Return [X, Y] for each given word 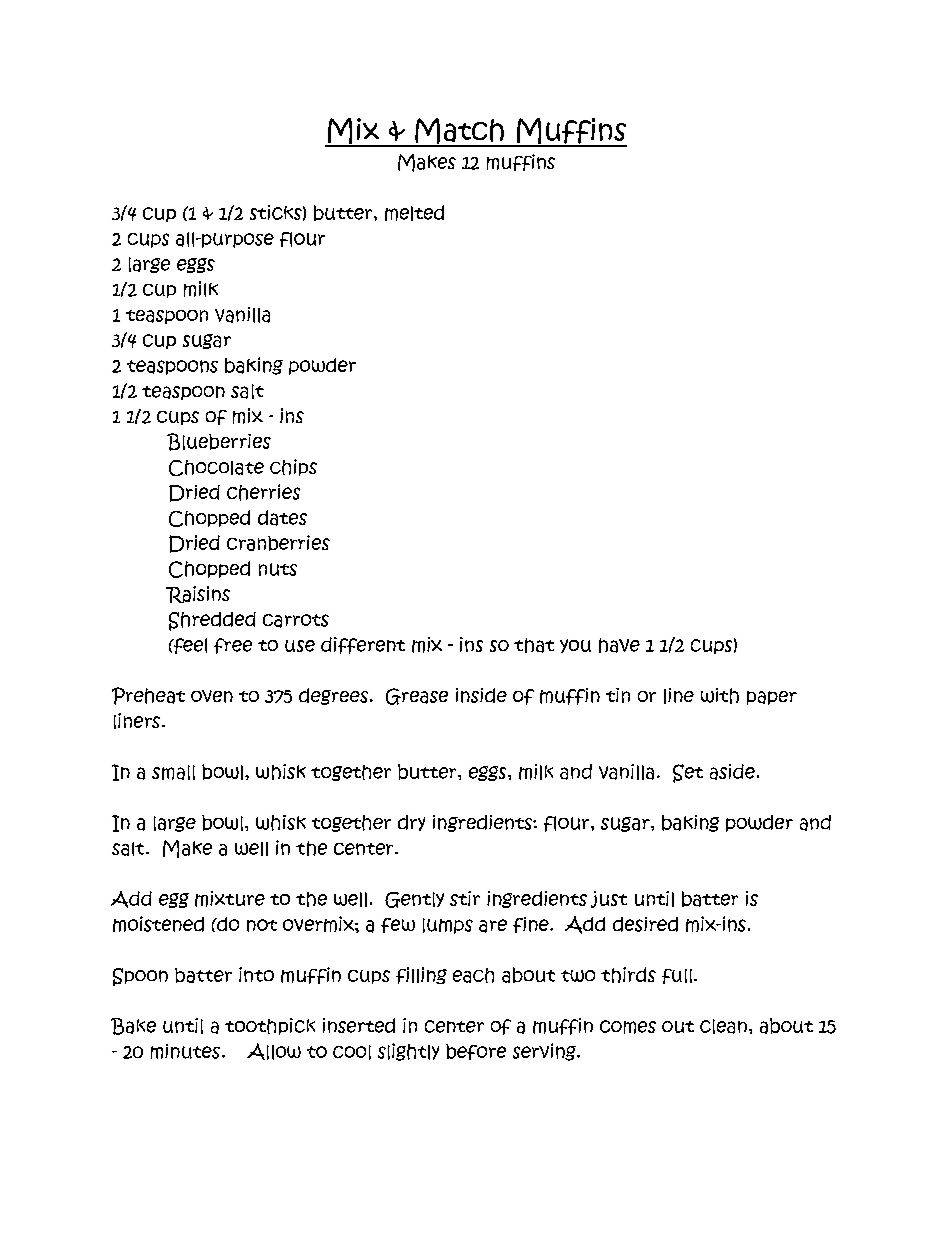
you [575, 646]
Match [459, 132]
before [476, 1052]
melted [414, 213]
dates [282, 518]
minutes [185, 1051]
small [173, 772]
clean [723, 1026]
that [534, 645]
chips [293, 467]
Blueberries [219, 442]
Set [688, 773]
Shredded [212, 621]
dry [411, 823]
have [619, 645]
